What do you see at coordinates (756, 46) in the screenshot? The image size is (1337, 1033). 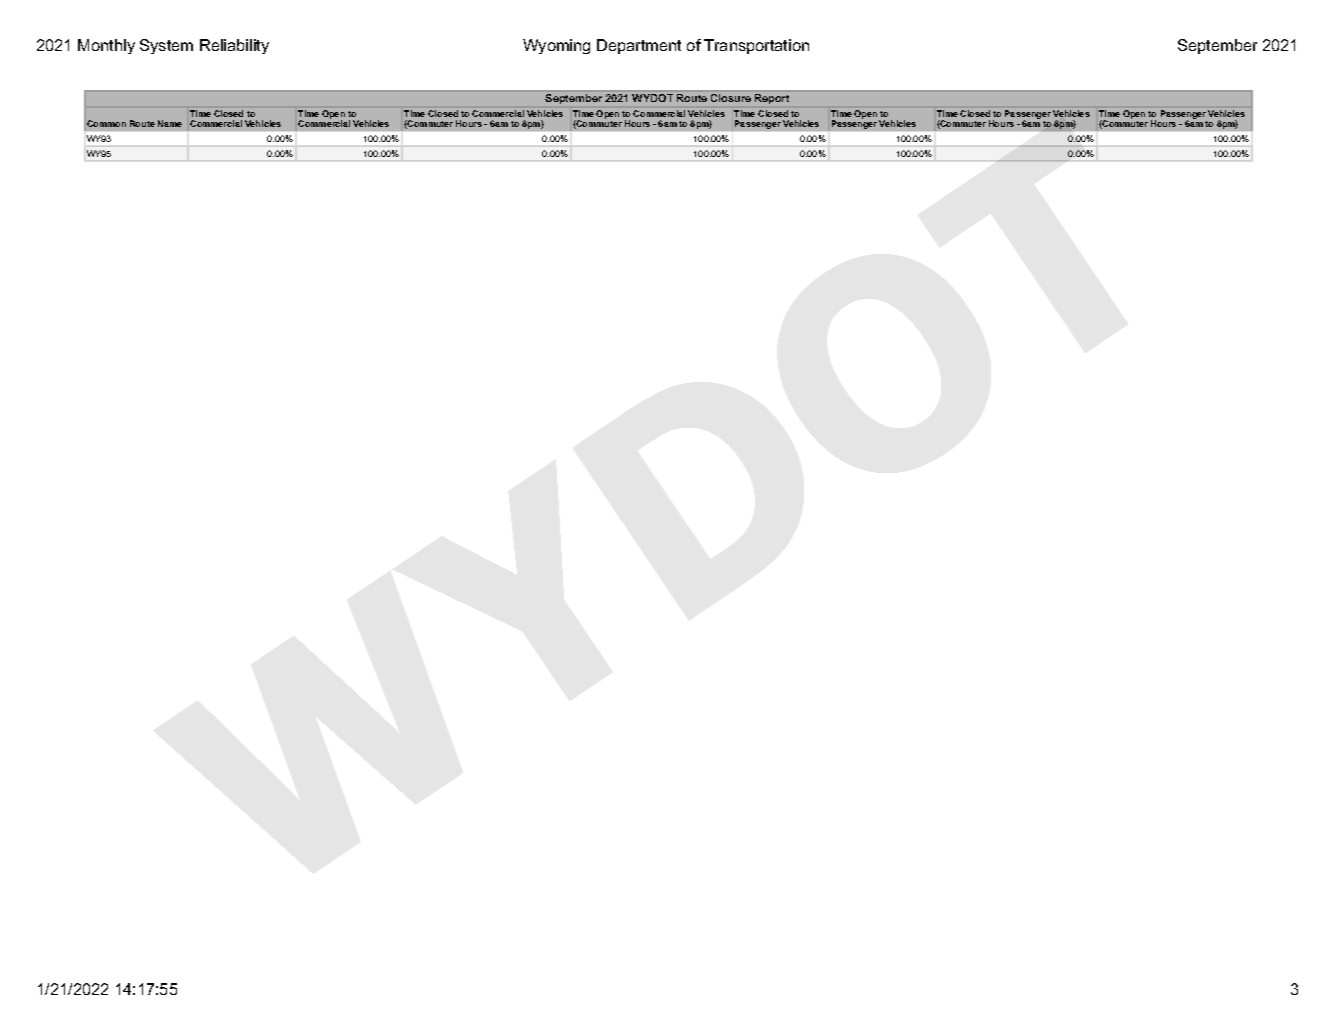 I see `Transportation` at bounding box center [756, 46].
